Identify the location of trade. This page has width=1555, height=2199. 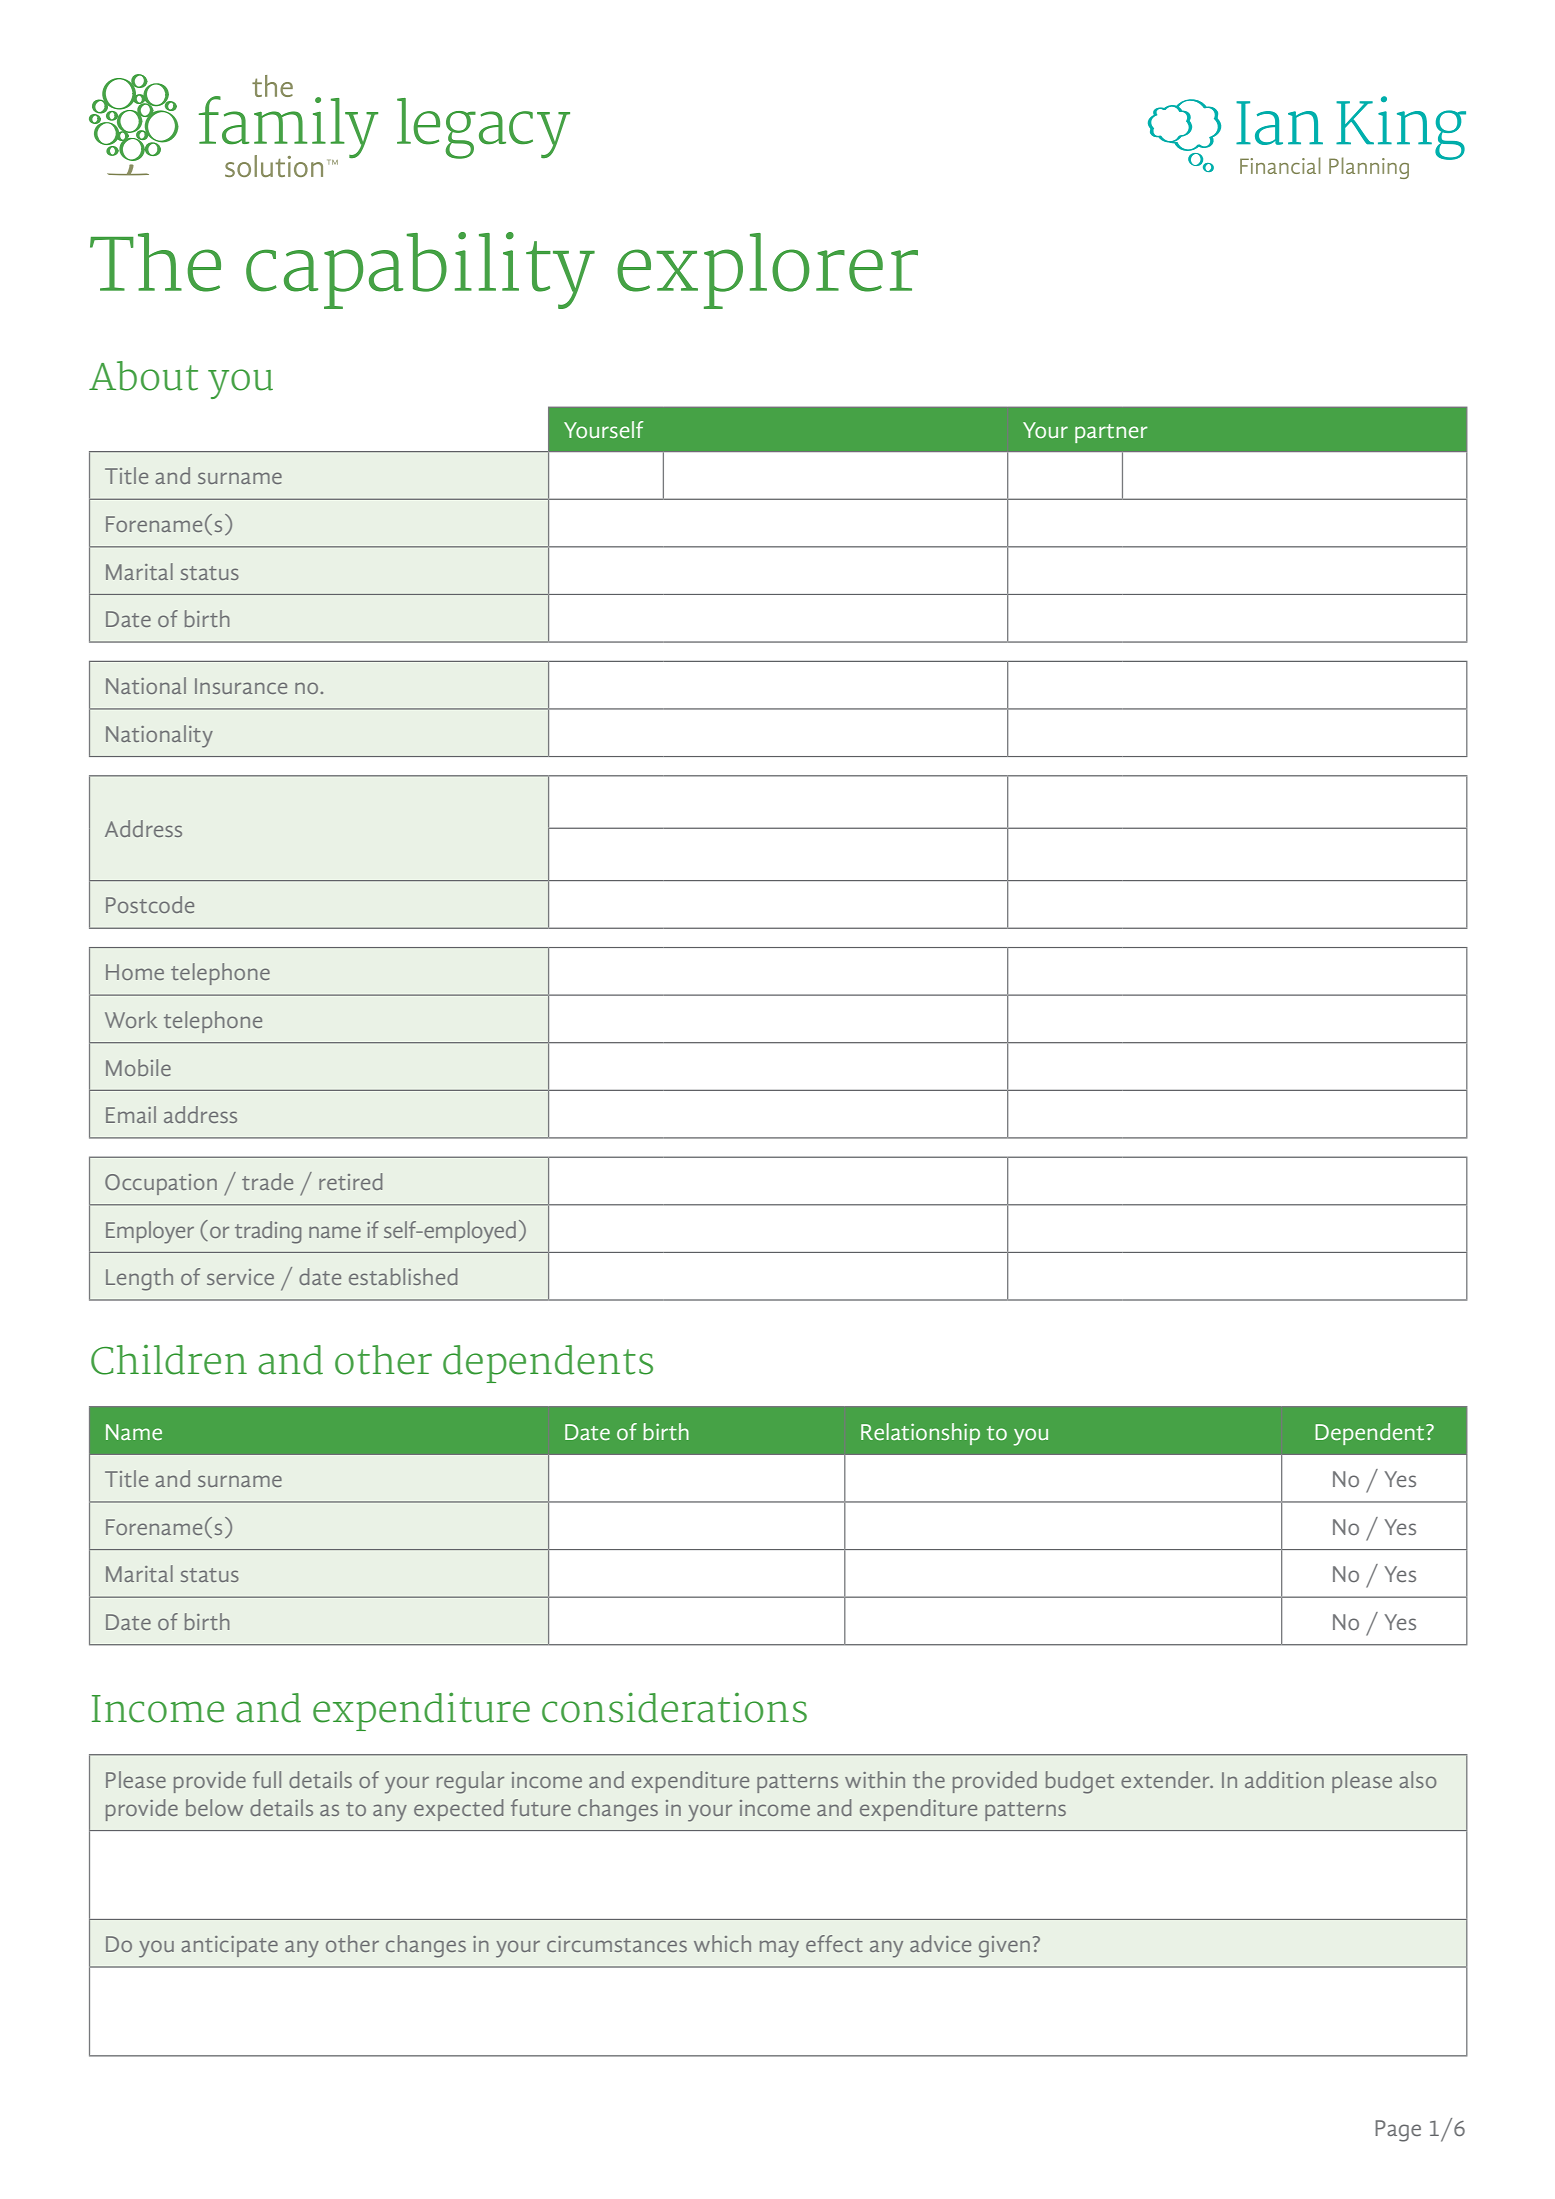
(267, 1181).
